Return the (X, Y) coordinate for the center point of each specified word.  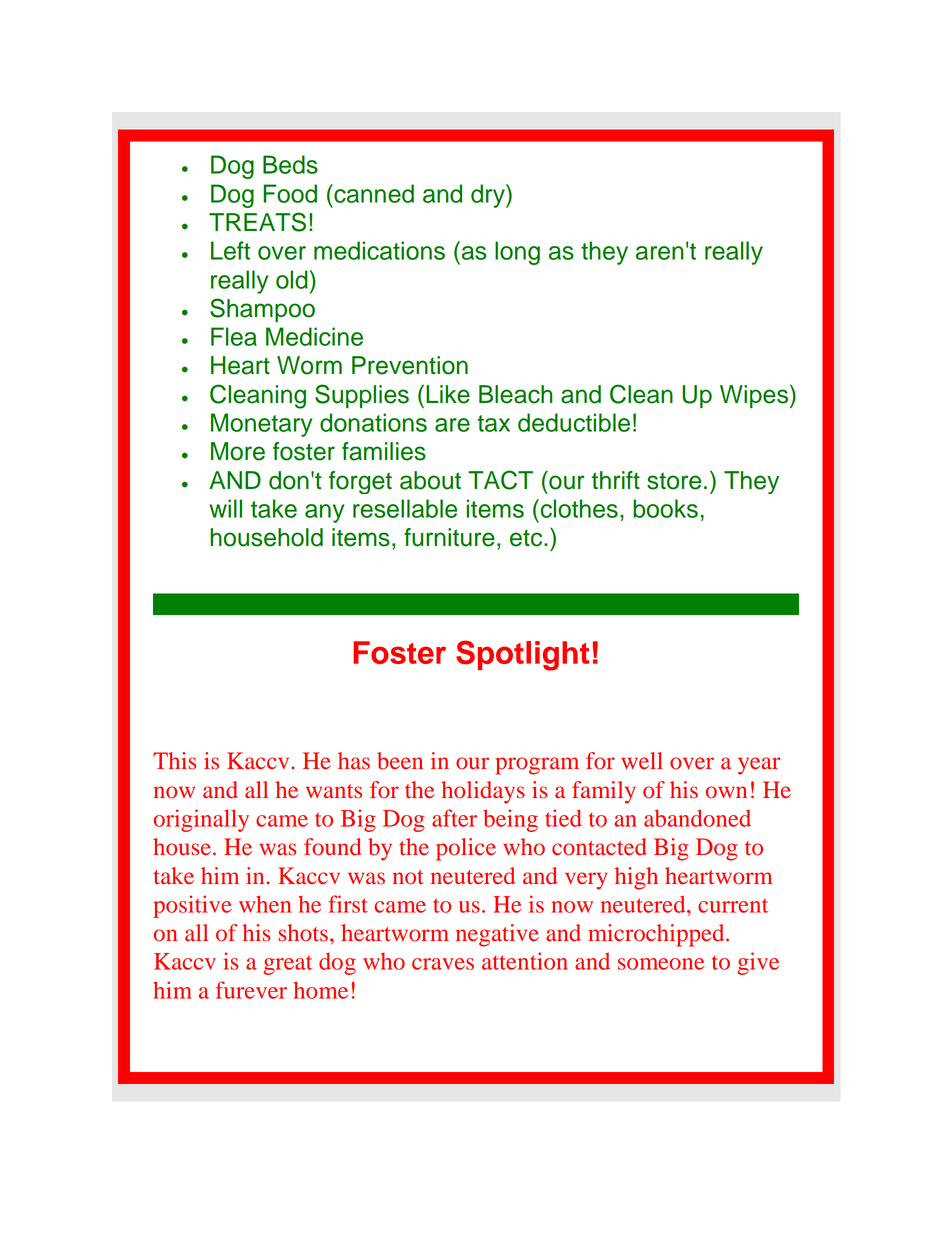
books (665, 508)
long (517, 253)
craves (443, 964)
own (726, 792)
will (225, 508)
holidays (483, 792)
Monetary (261, 425)
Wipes (754, 396)
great (287, 965)
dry (489, 196)
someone (661, 964)
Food (290, 193)
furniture (449, 537)
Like (448, 394)
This (174, 761)
